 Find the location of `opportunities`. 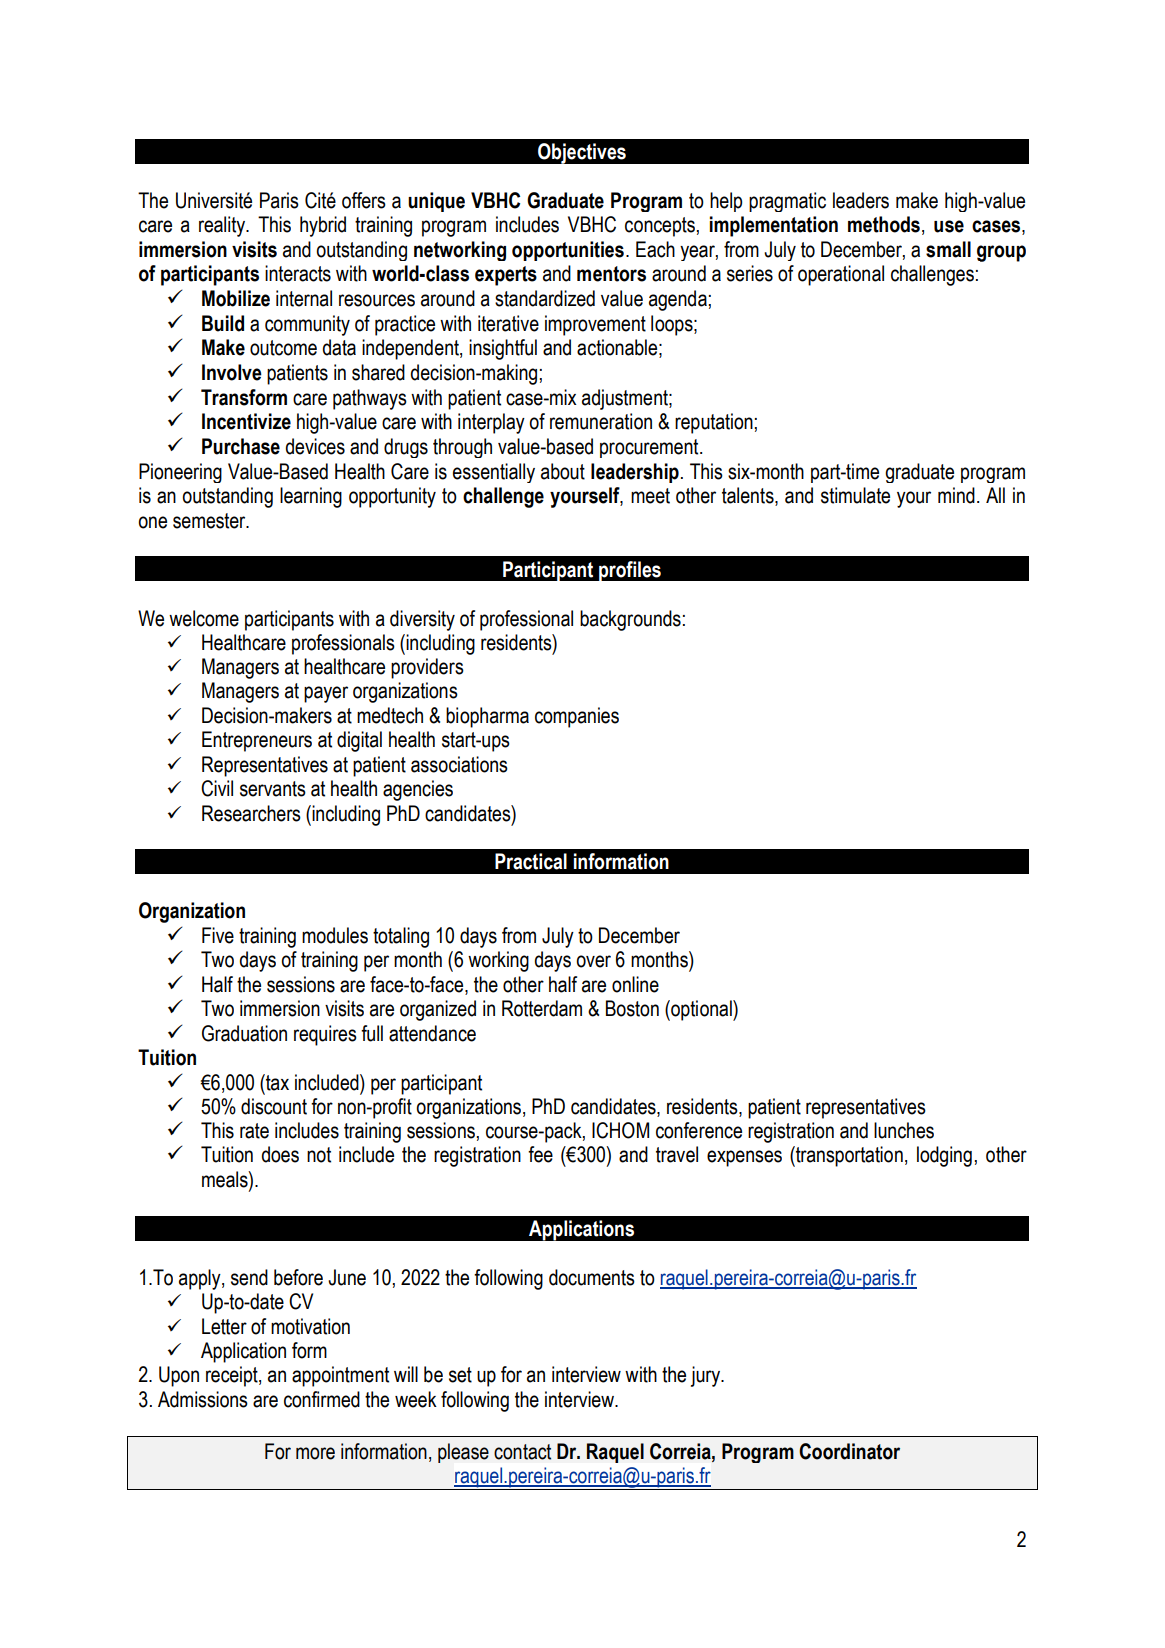

opportunities is located at coordinates (568, 251).
